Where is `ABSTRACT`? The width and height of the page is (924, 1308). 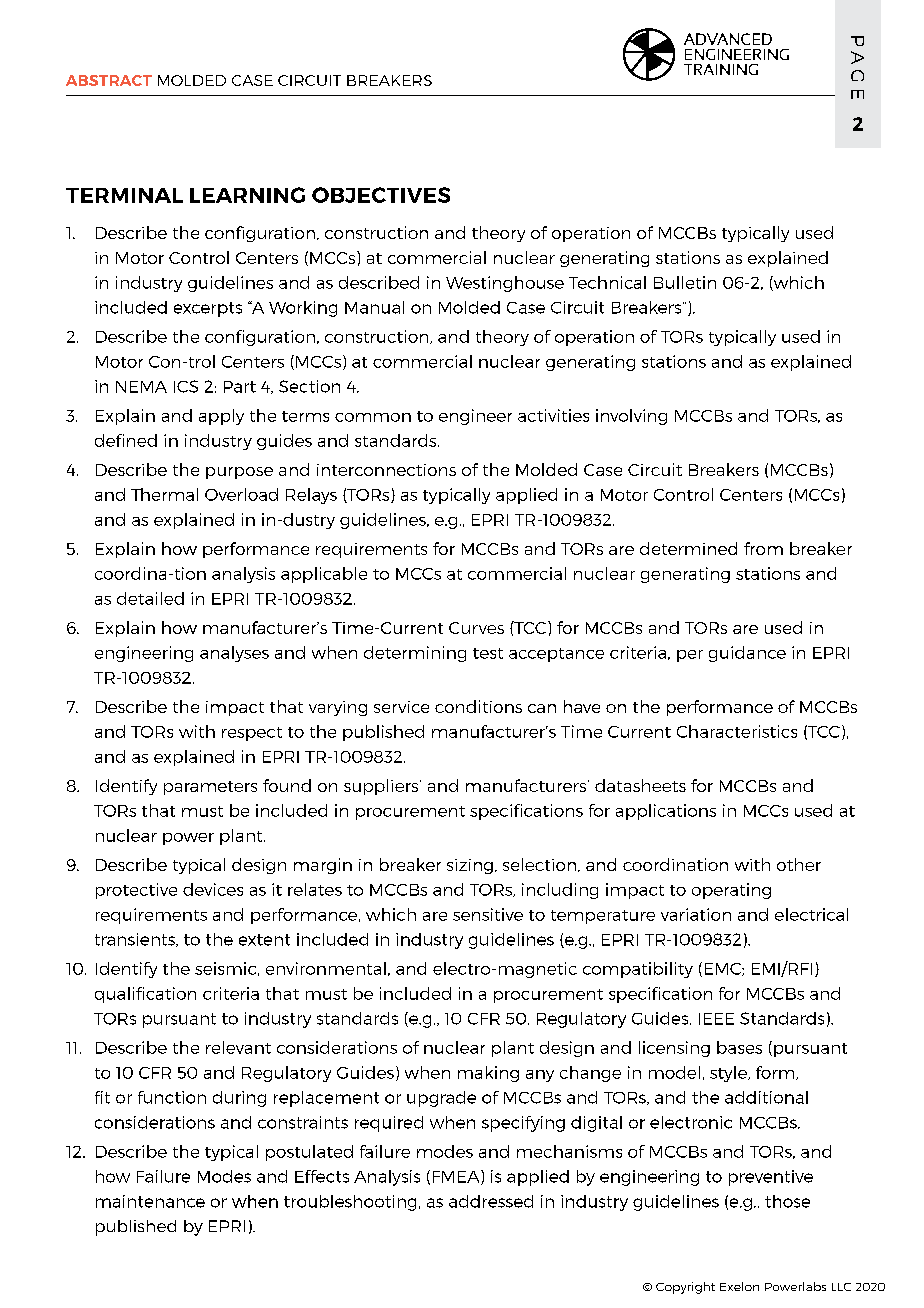
ABSTRACT is located at coordinates (109, 80).
